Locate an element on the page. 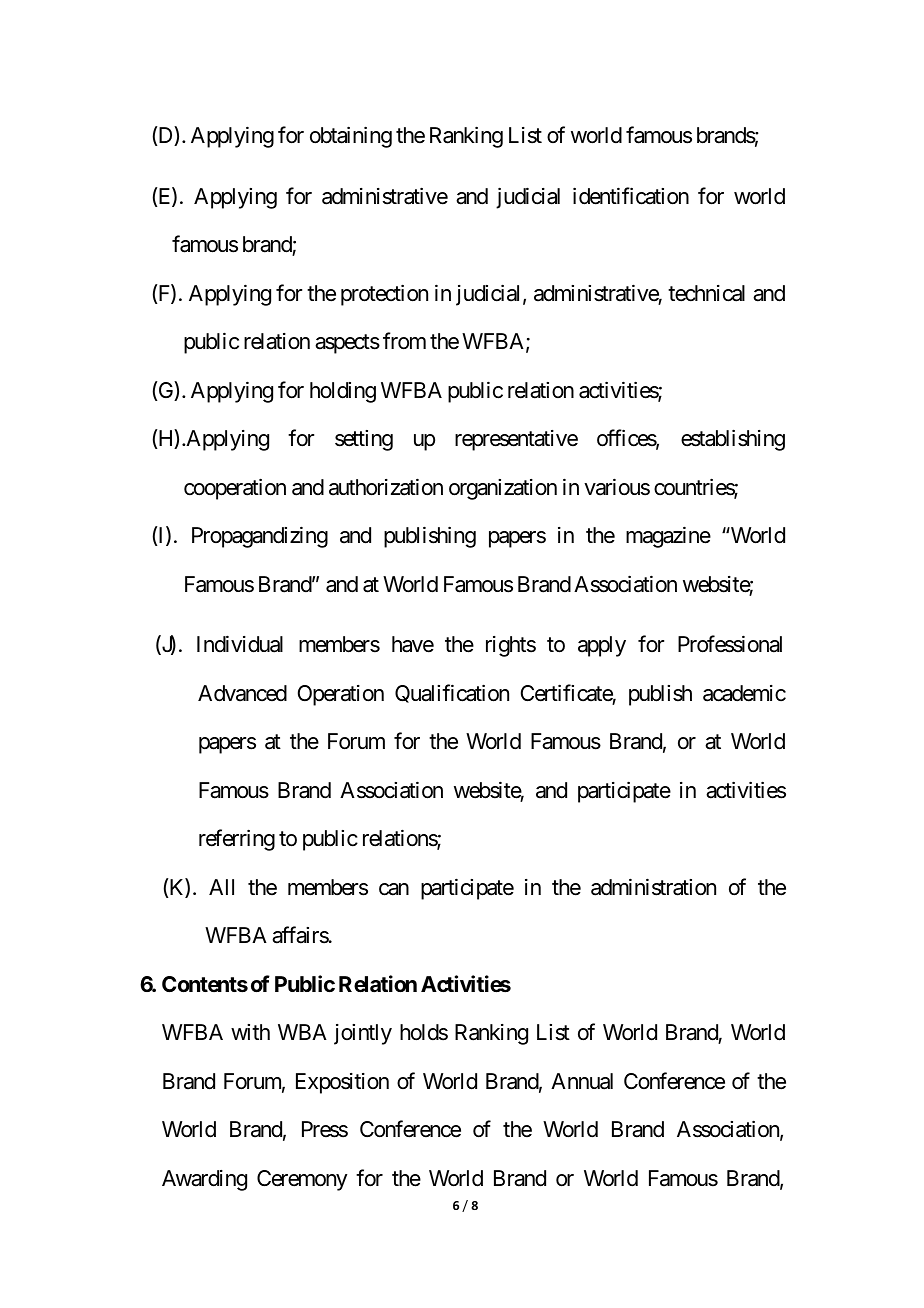  organization is located at coordinates (503, 489).
